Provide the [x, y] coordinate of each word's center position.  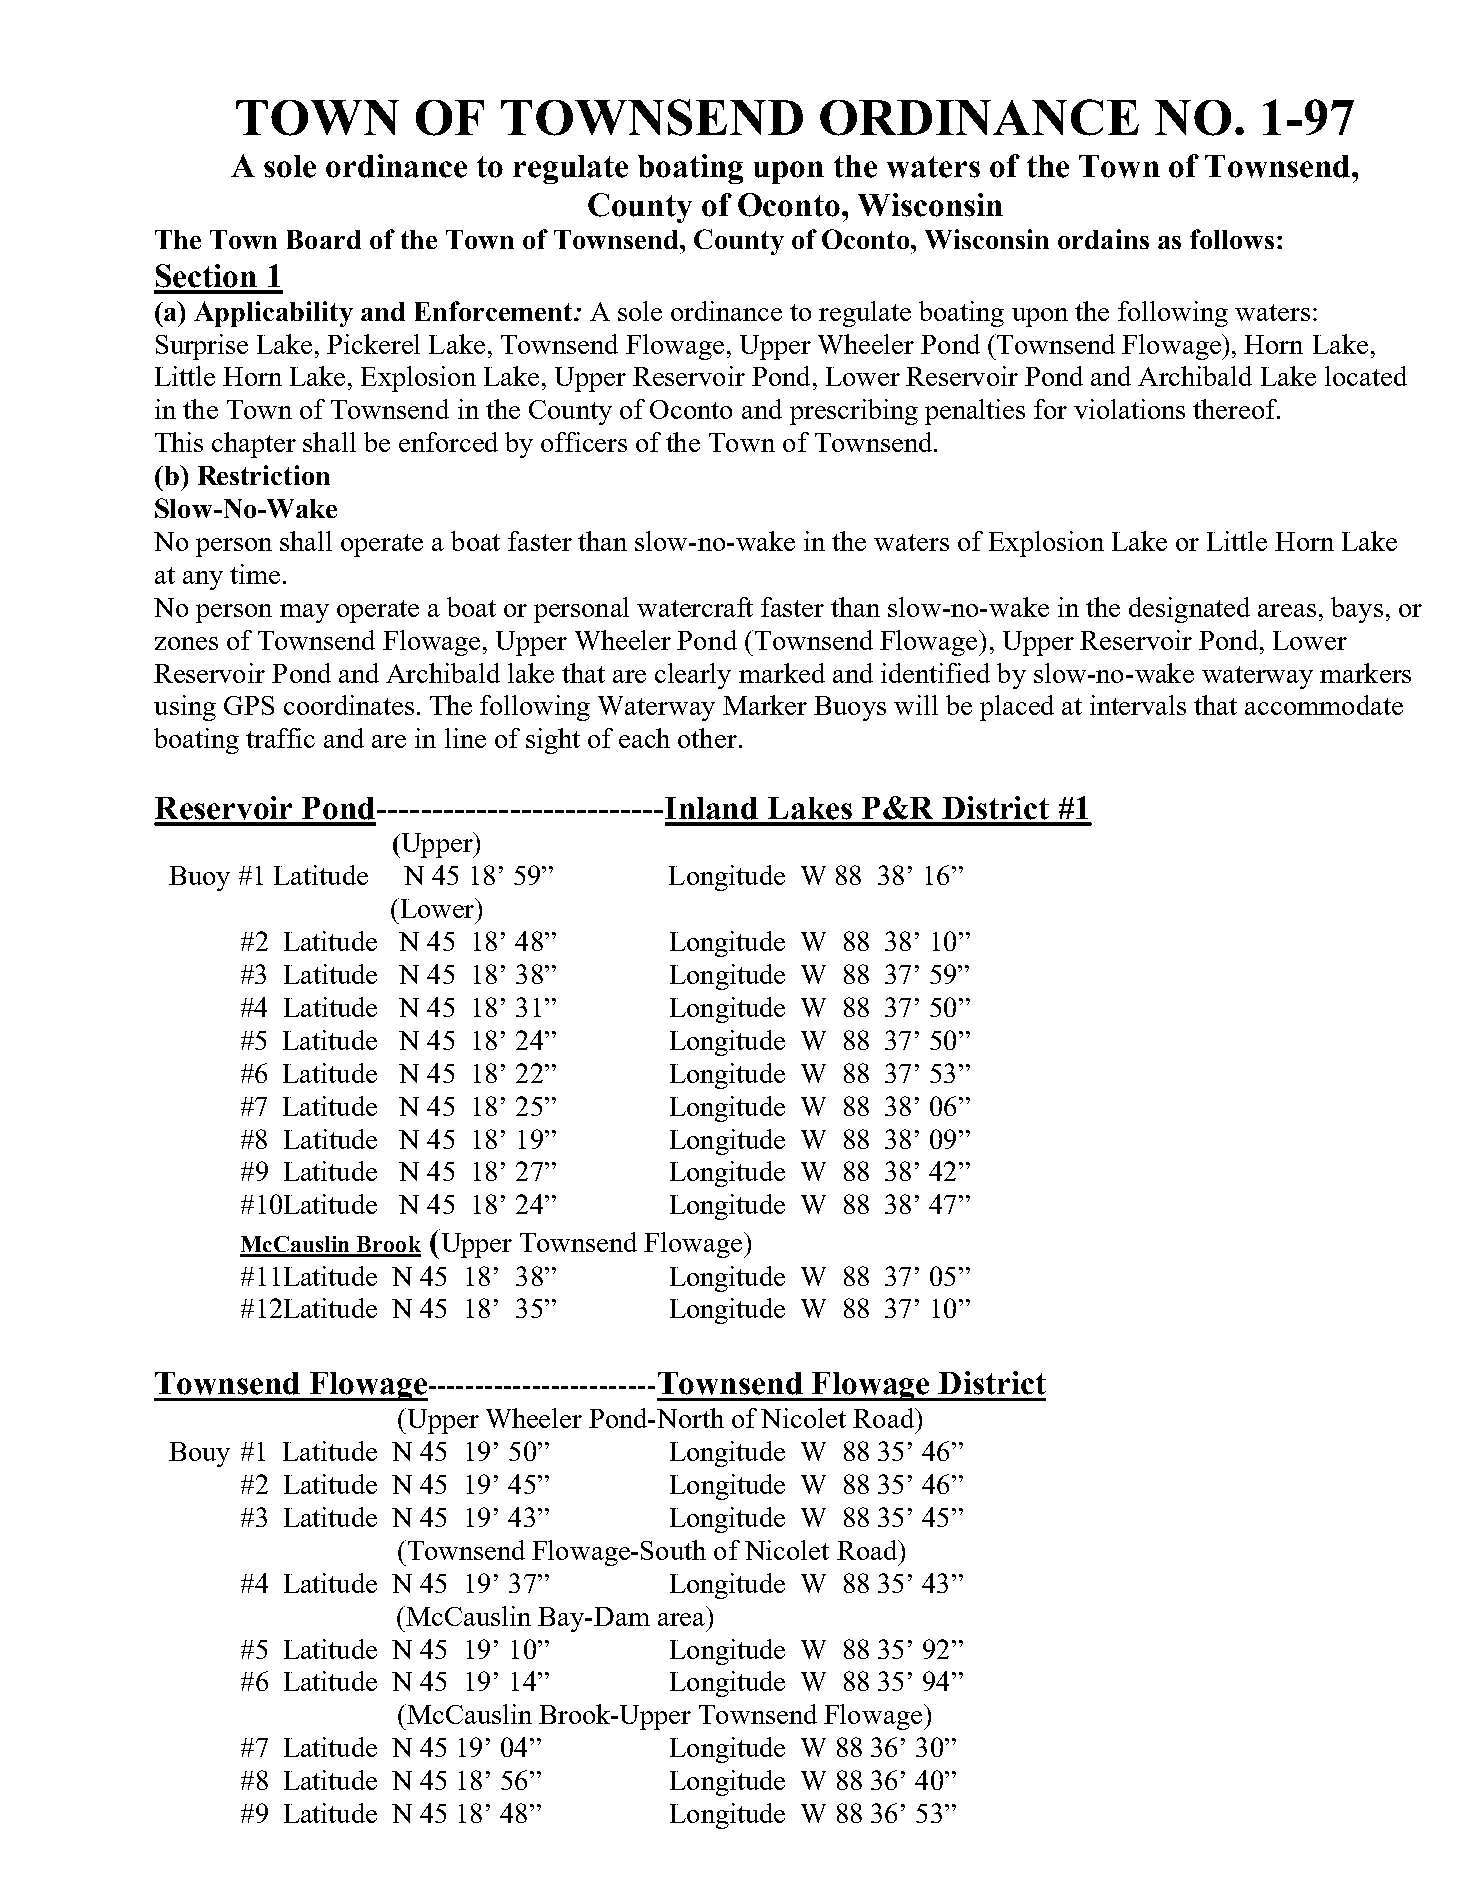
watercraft [695, 607]
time [255, 574]
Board [324, 239]
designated [1189, 610]
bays [1357, 610]
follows [1232, 239]
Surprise [202, 347]
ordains [1103, 239]
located [1366, 376]
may [304, 613]
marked [782, 673]
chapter [254, 445]
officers [584, 442]
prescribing [854, 412]
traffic [280, 738]
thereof [1236, 409]
